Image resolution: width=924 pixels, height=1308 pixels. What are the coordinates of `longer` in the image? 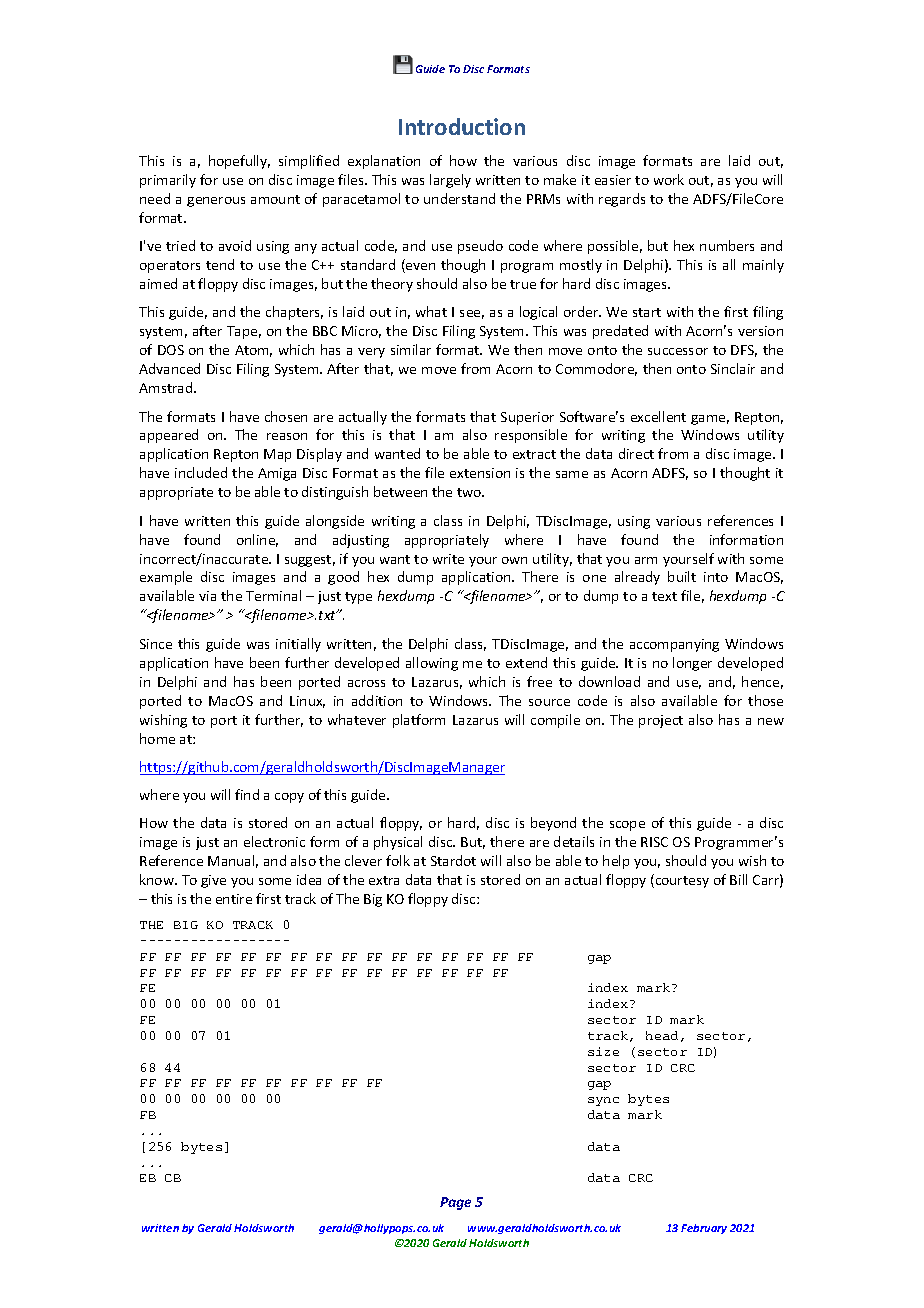 It's located at (692, 664).
